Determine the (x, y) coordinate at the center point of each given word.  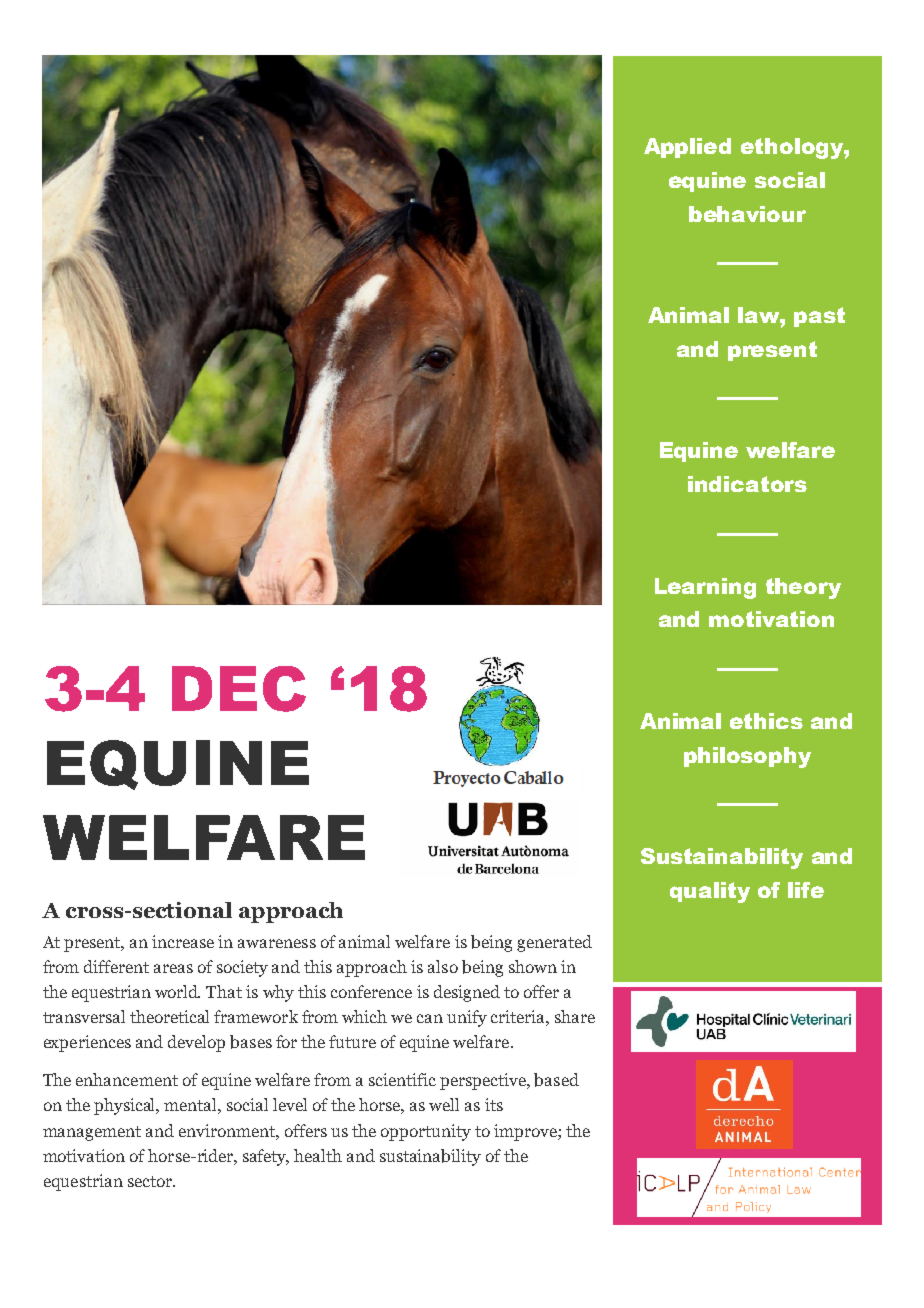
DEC (239, 689)
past (819, 317)
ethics (766, 721)
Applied (687, 148)
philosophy (747, 757)
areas (173, 968)
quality (710, 892)
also (443, 966)
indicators (747, 484)
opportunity (426, 1132)
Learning (705, 588)
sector (151, 1181)
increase (183, 941)
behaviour (747, 214)
